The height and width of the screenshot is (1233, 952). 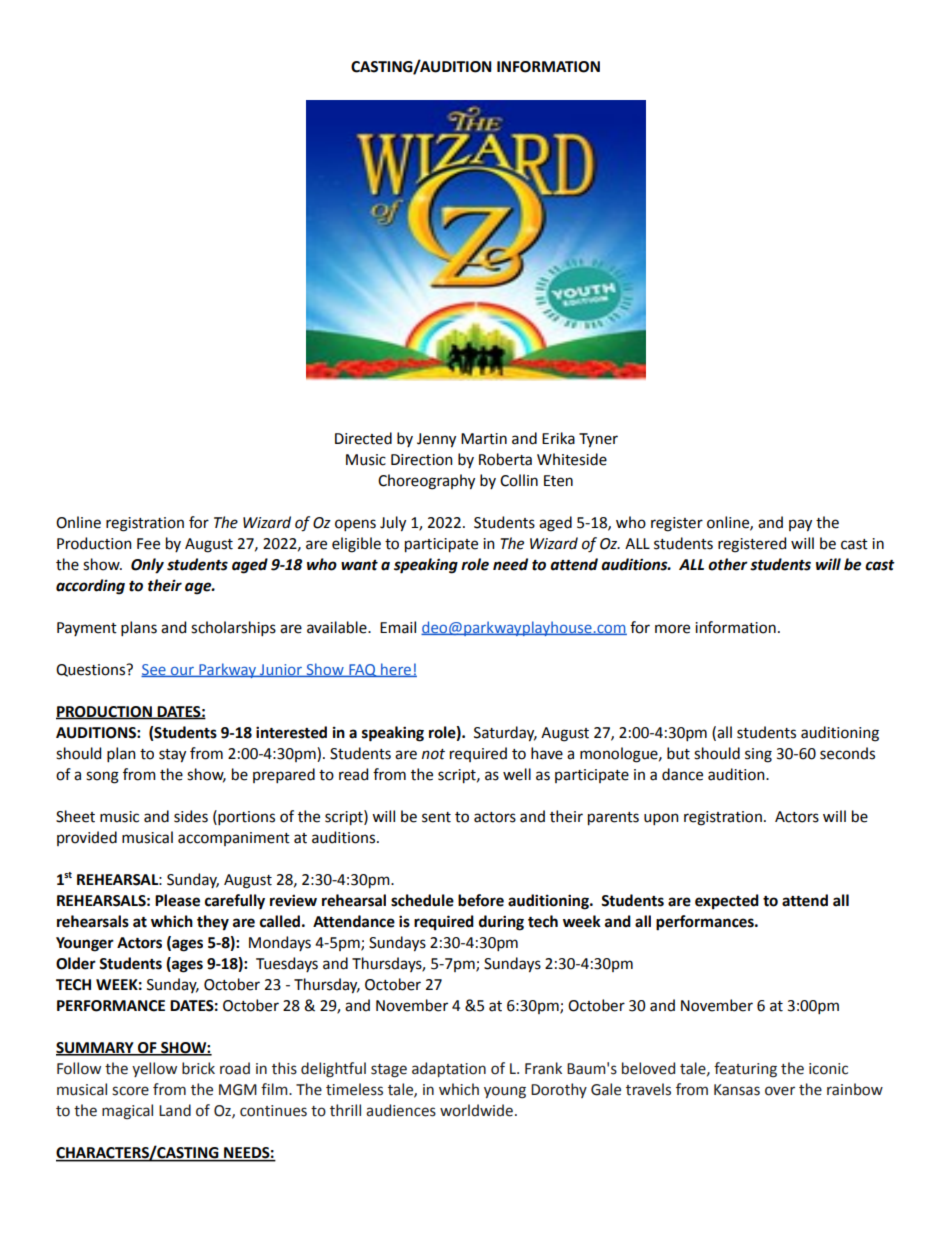 What do you see at coordinates (727, 902) in the screenshot?
I see `expected` at bounding box center [727, 902].
